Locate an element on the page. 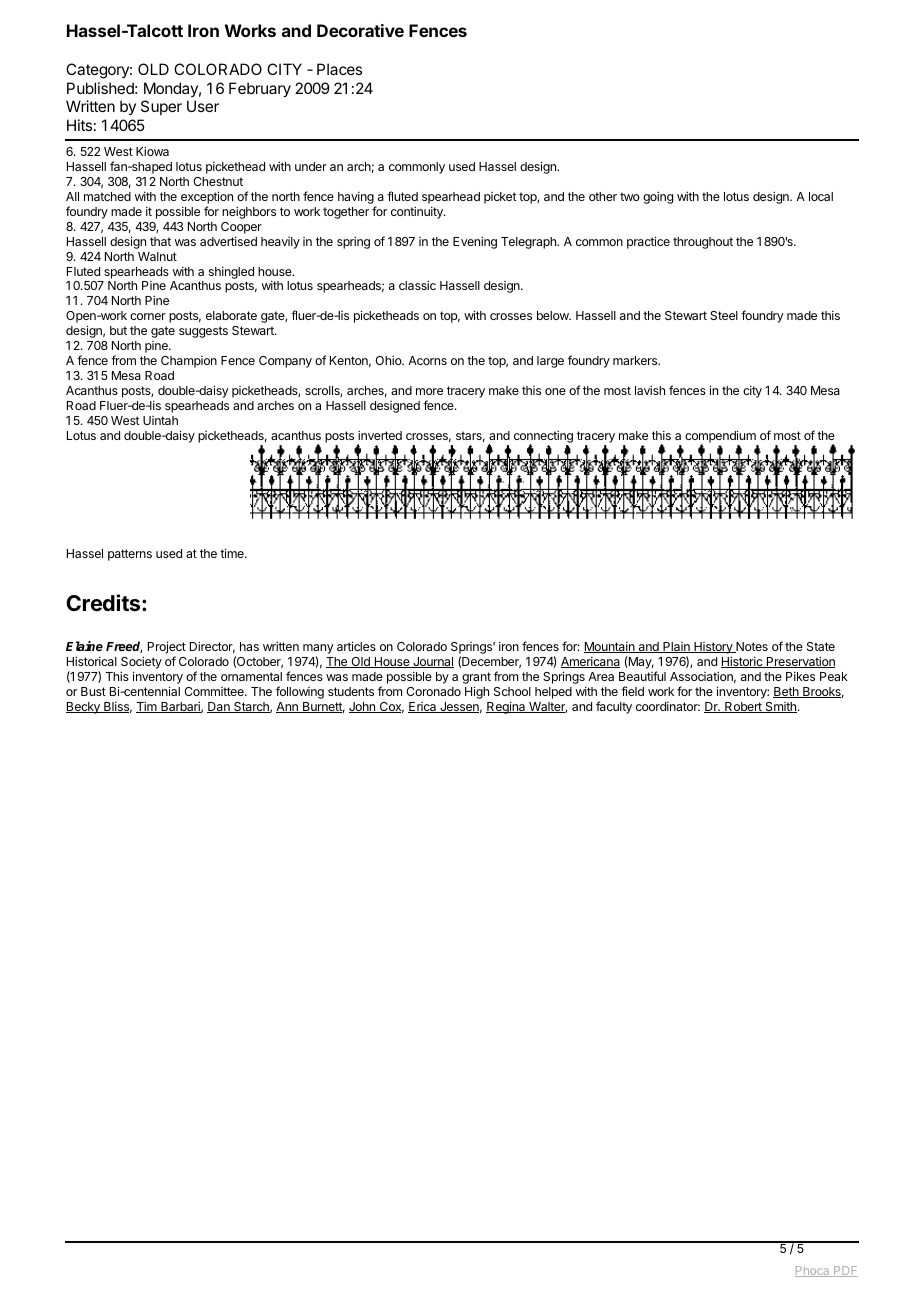  Coronado is located at coordinates (433, 691).
